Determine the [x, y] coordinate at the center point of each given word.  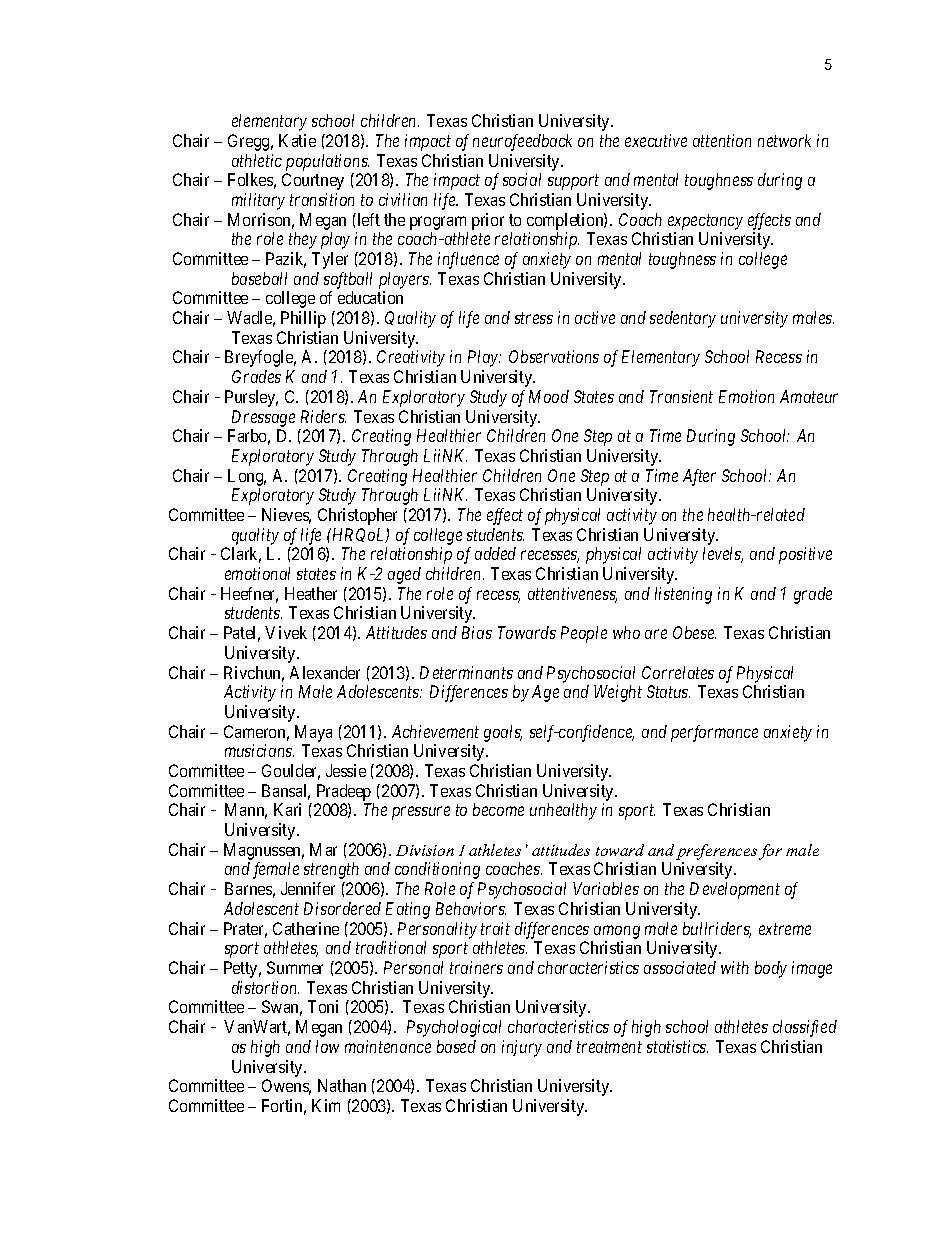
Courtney [313, 181]
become [498, 809]
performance [714, 733]
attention [722, 140]
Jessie [346, 770]
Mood [549, 396]
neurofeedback [522, 142]
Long [247, 477]
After [699, 477]
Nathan [342, 1085]
